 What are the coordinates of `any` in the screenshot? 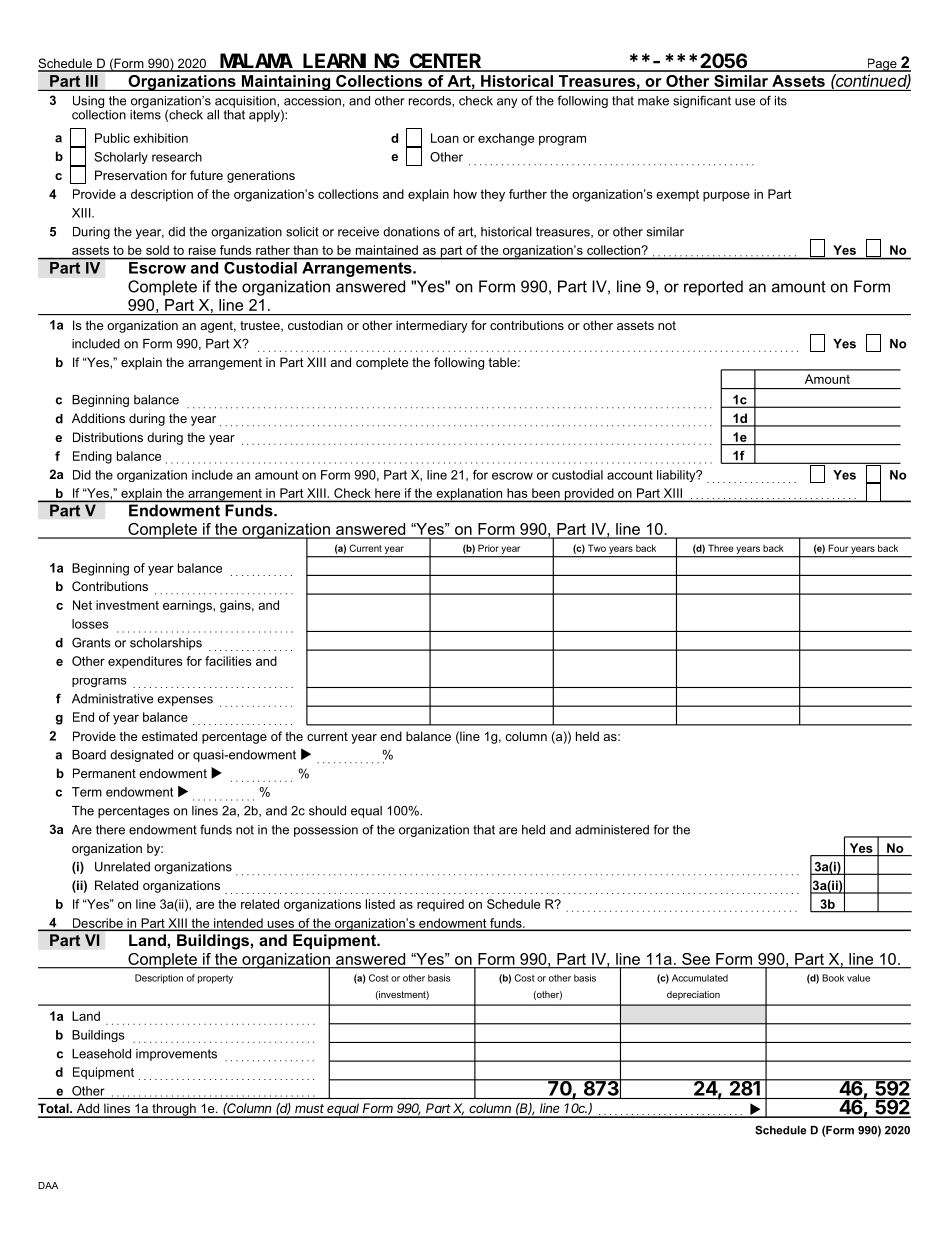 It's located at (507, 103).
